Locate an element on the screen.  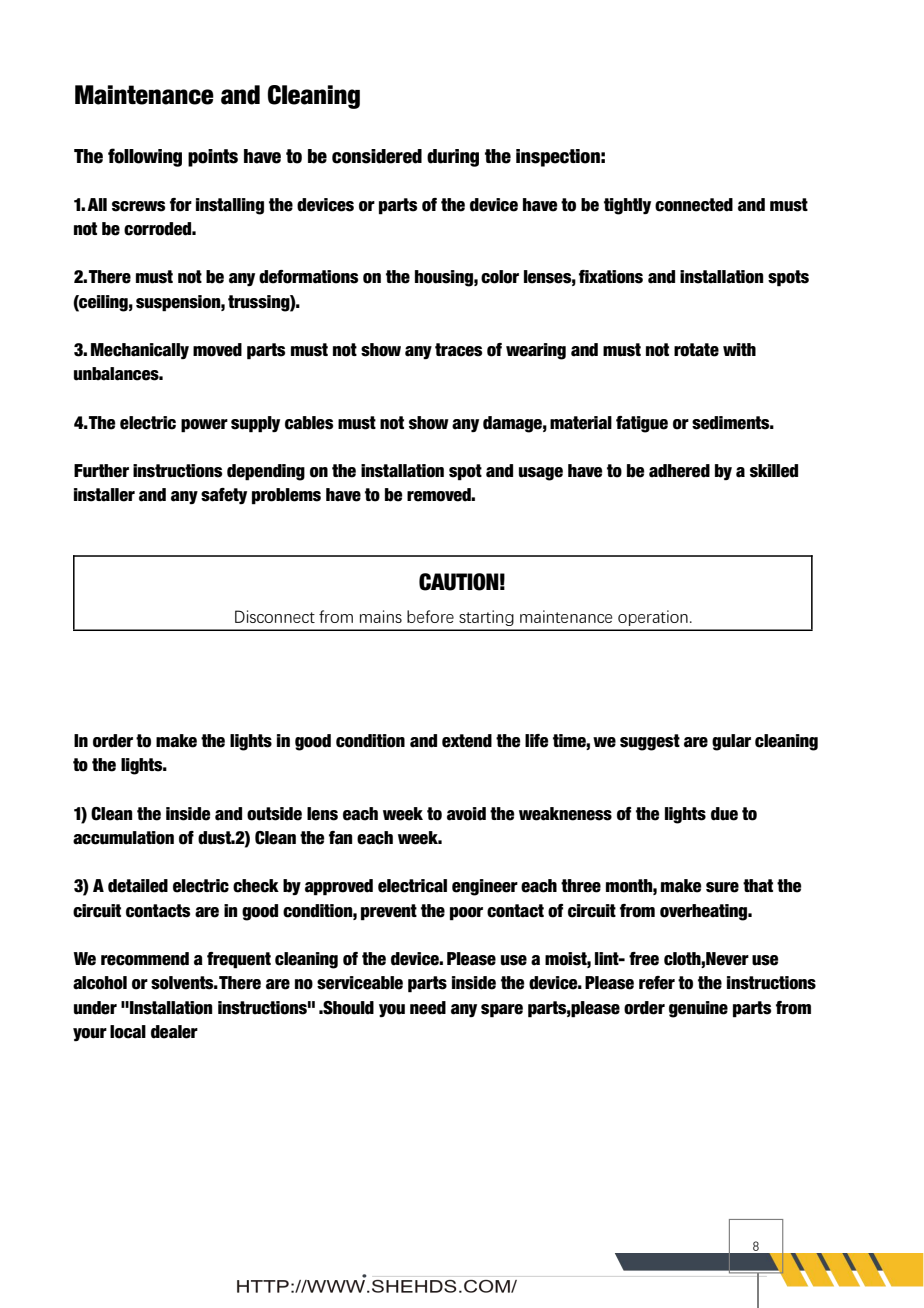
connected is located at coordinates (694, 205).
